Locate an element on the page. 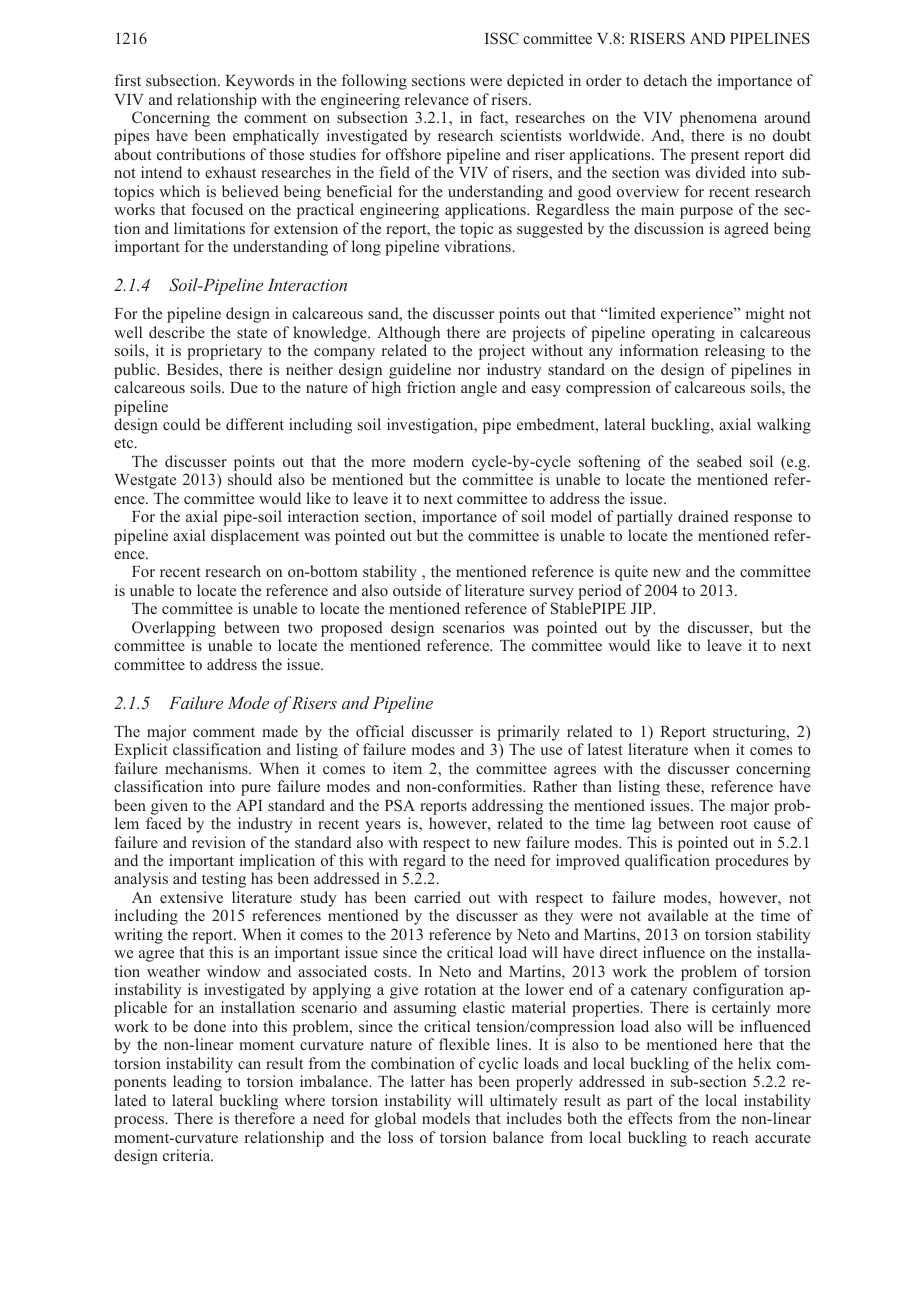  outside is located at coordinates (417, 590).
